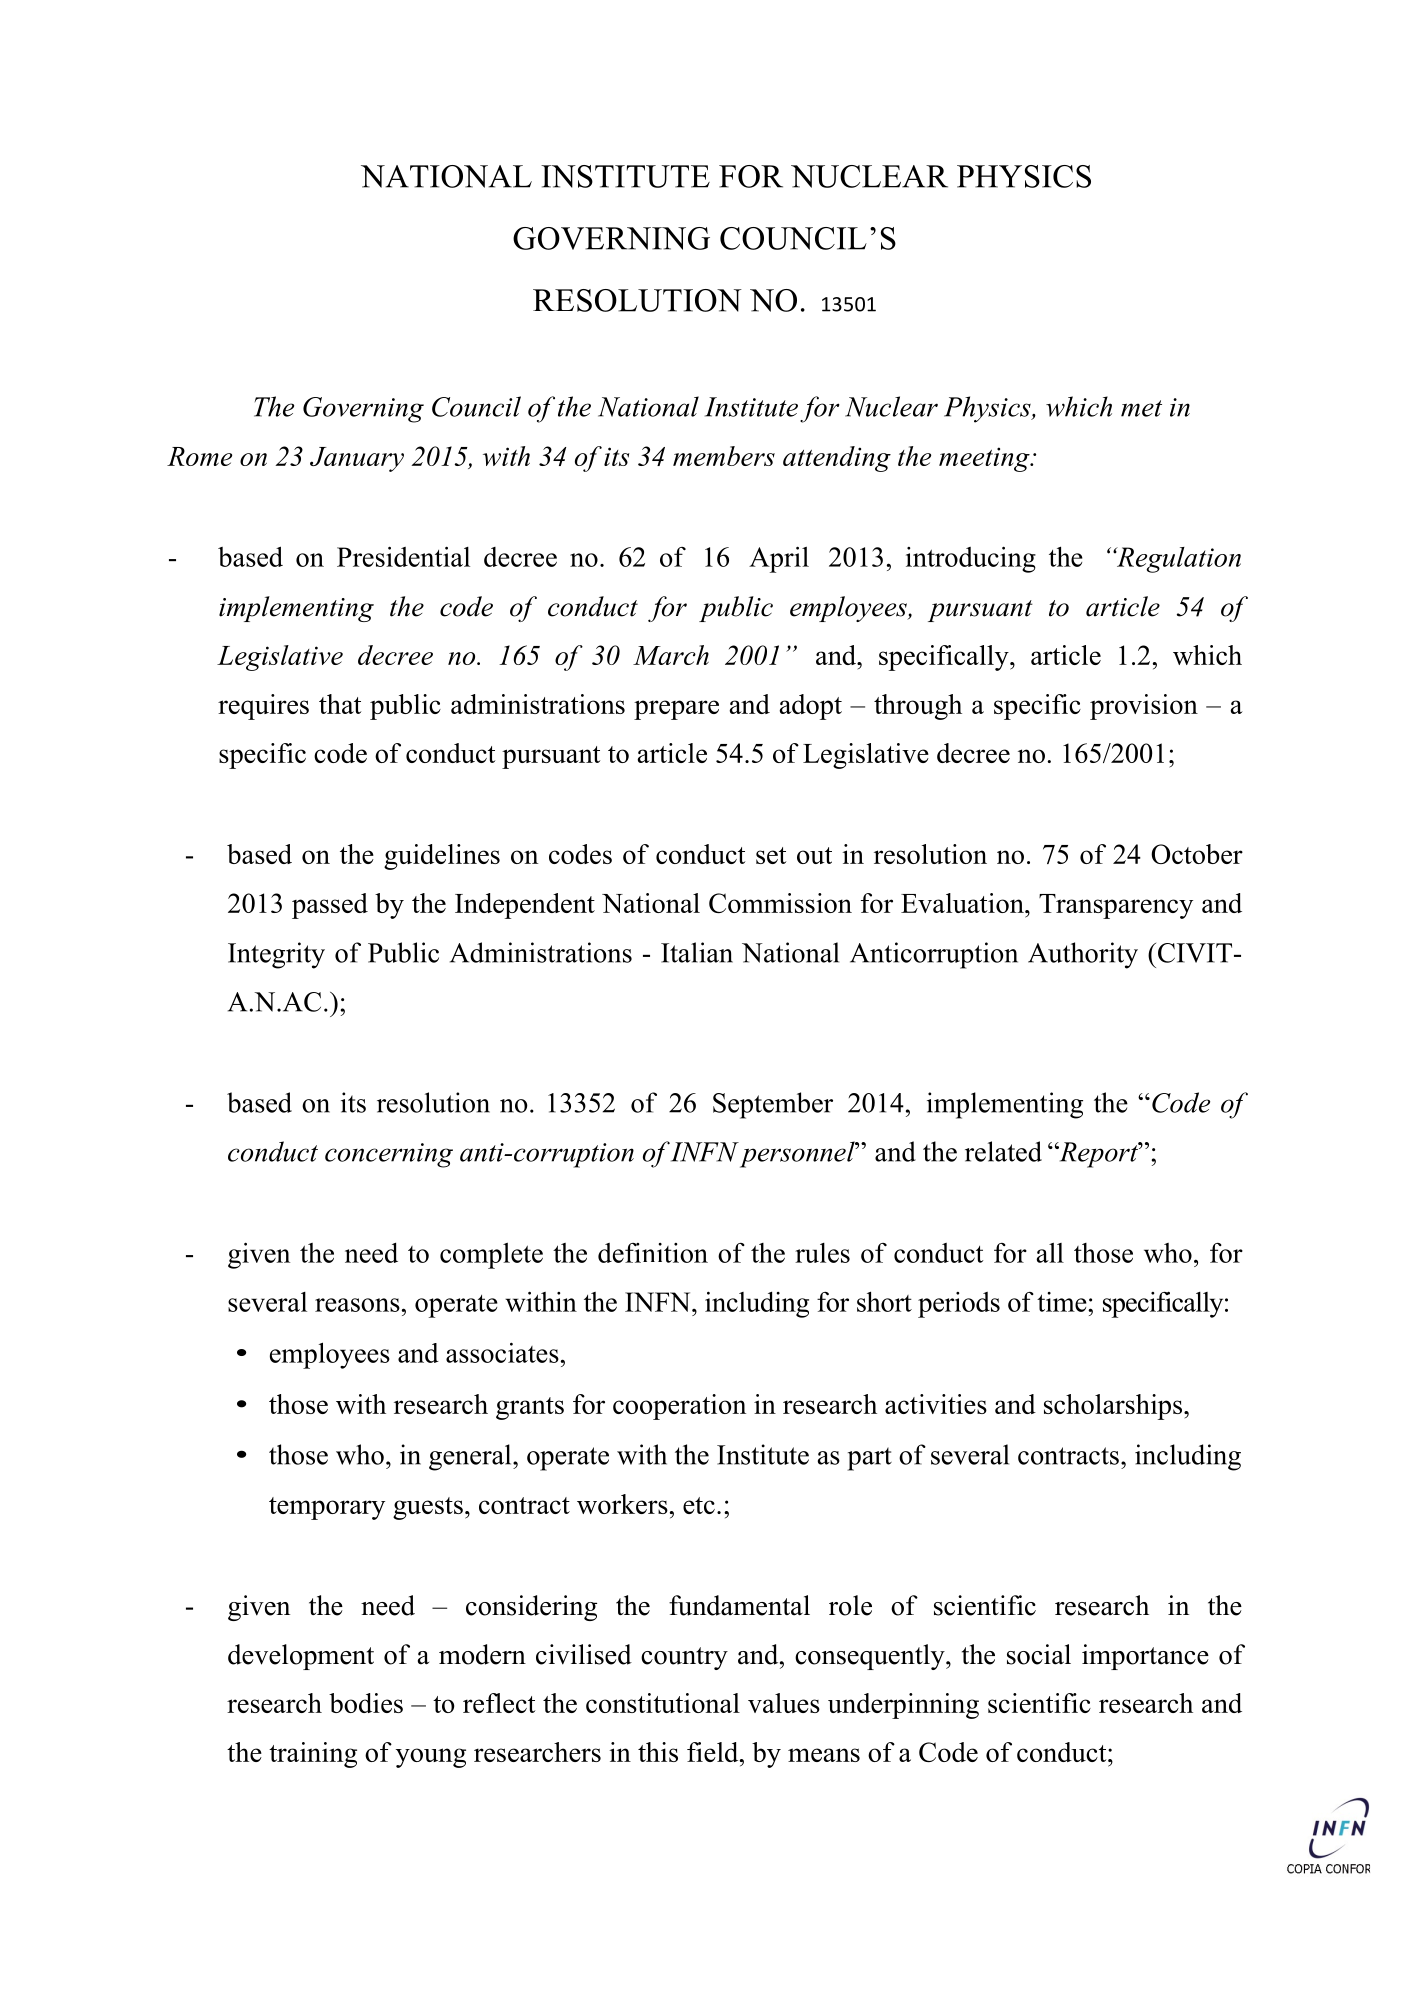 The width and height of the screenshot is (1410, 1995). I want to click on Report, so click(1098, 1155).
